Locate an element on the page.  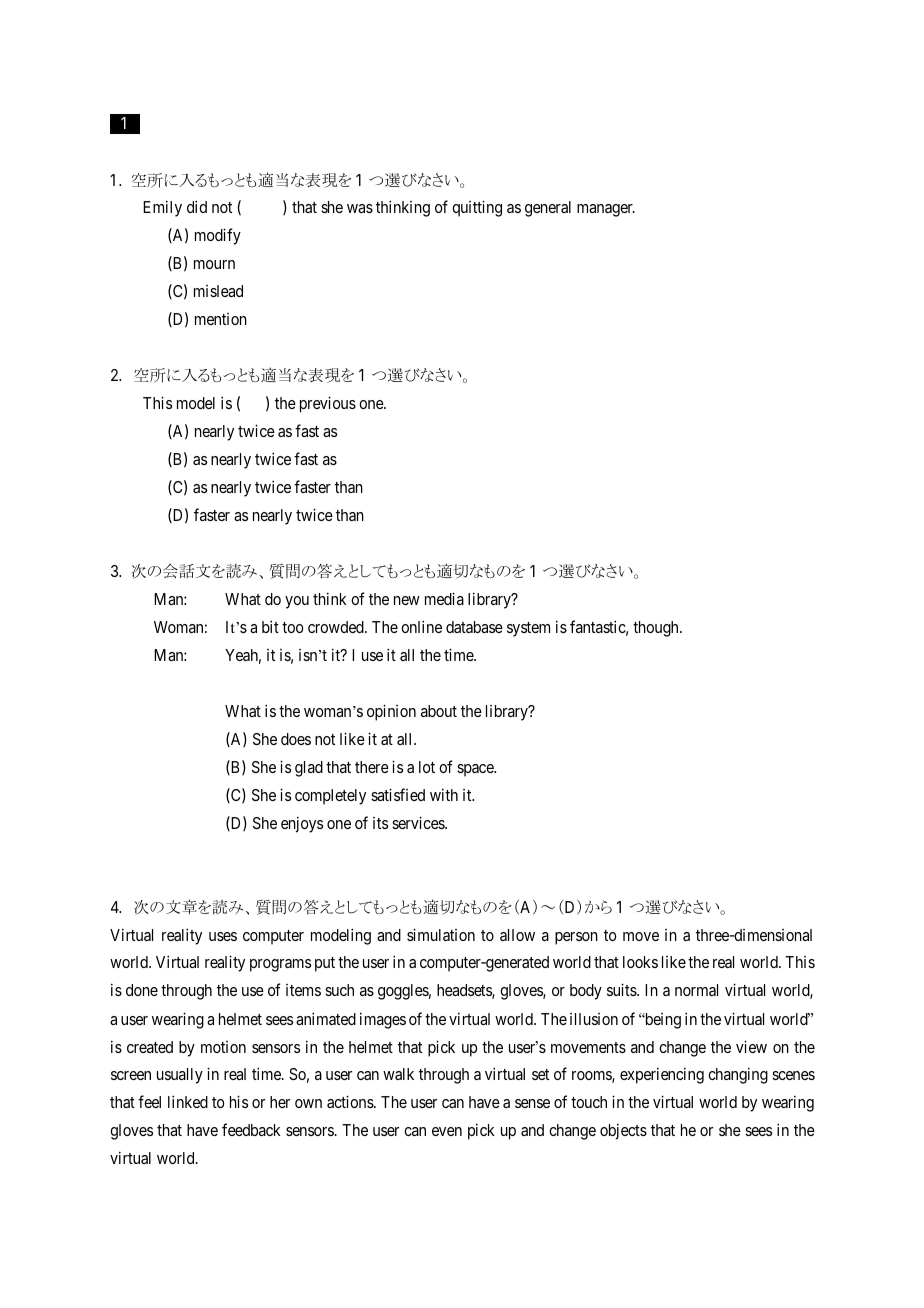
linked is located at coordinates (188, 1101).
